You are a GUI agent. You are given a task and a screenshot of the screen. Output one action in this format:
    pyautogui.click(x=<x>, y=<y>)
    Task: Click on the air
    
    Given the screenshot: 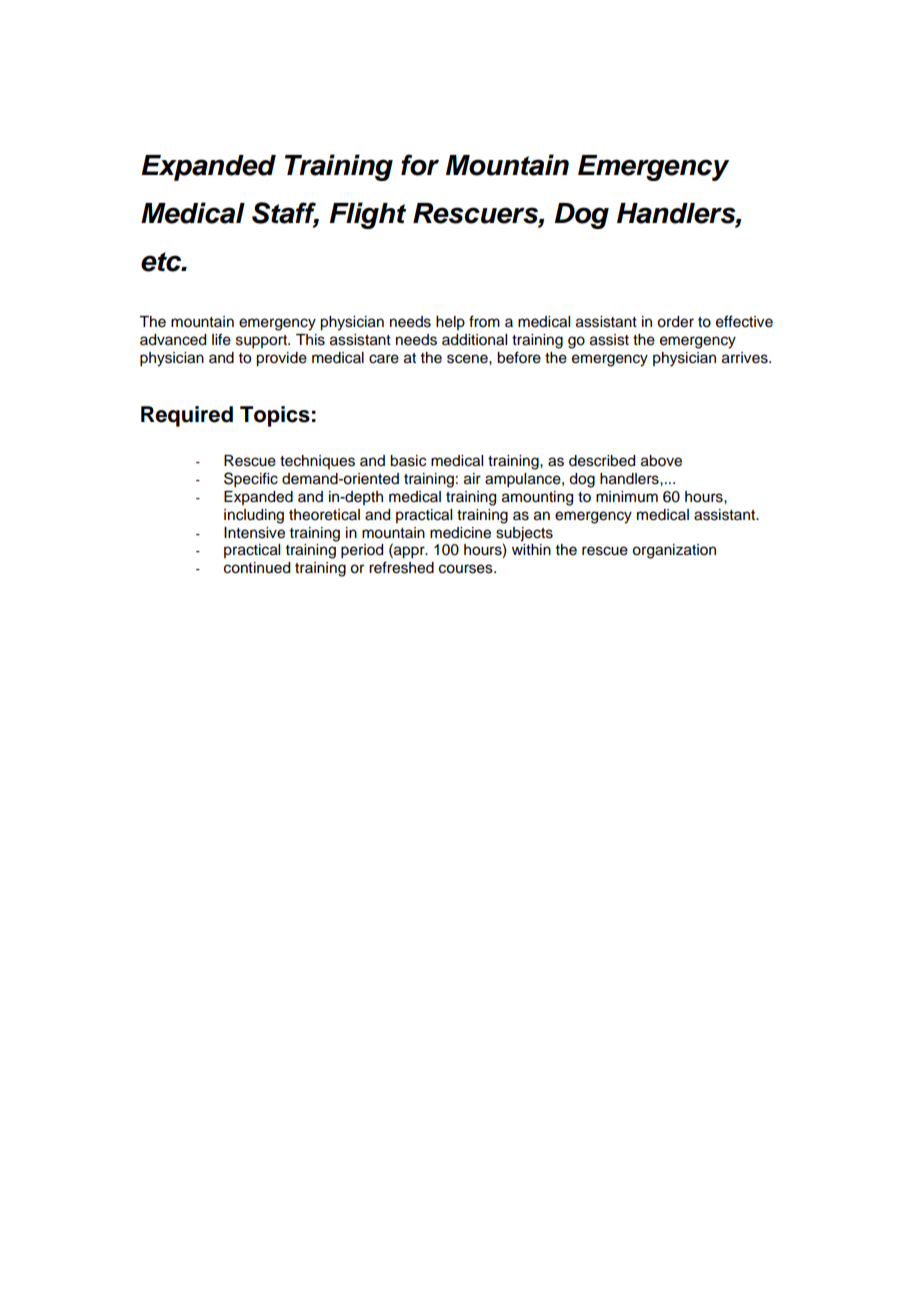 What is the action you would take?
    pyautogui.click(x=472, y=479)
